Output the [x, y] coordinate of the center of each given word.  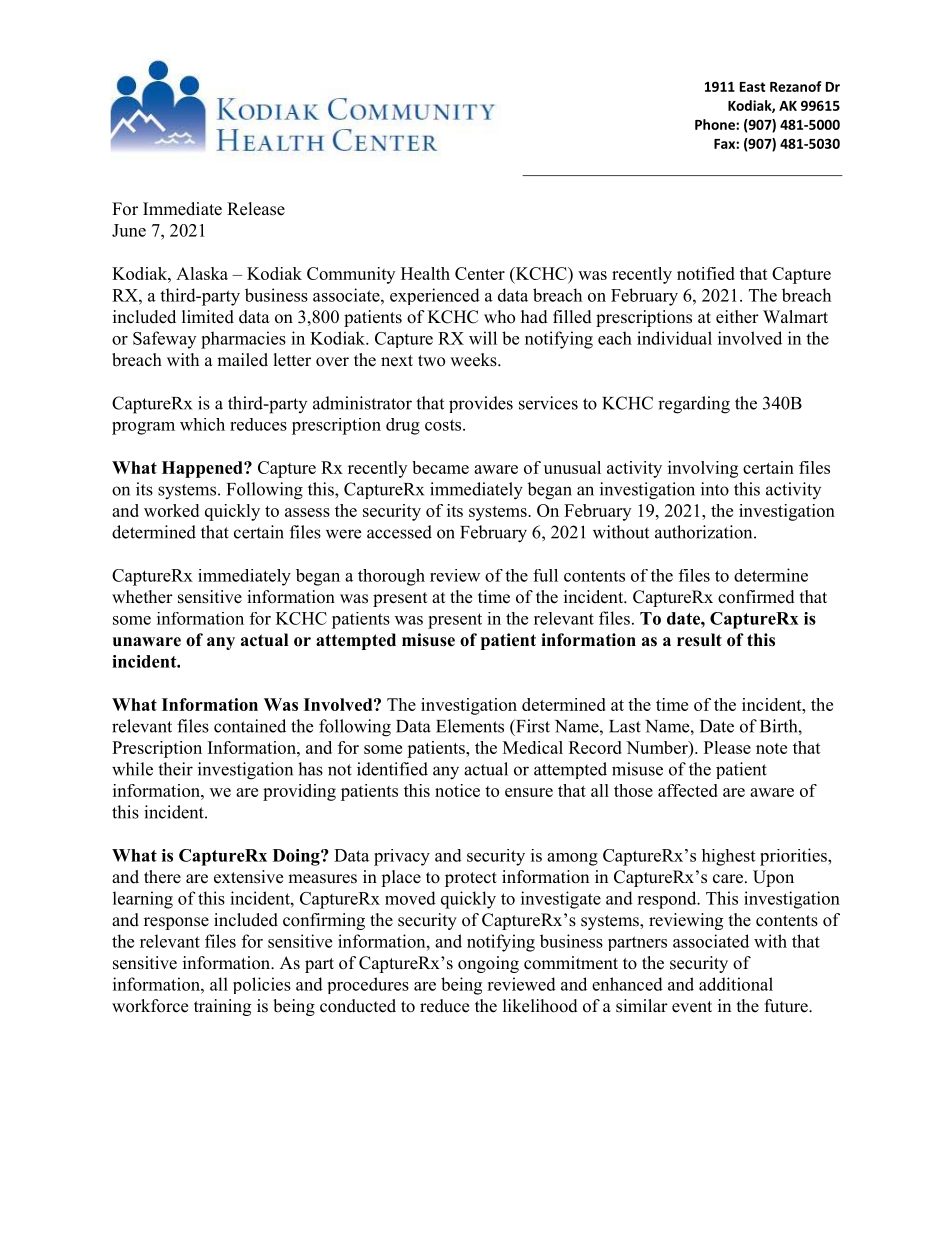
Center [480, 273]
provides [481, 404]
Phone [716, 124]
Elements [470, 726]
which [202, 424]
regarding [694, 405]
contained [250, 726]
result [699, 640]
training [222, 1007]
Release [256, 209]
